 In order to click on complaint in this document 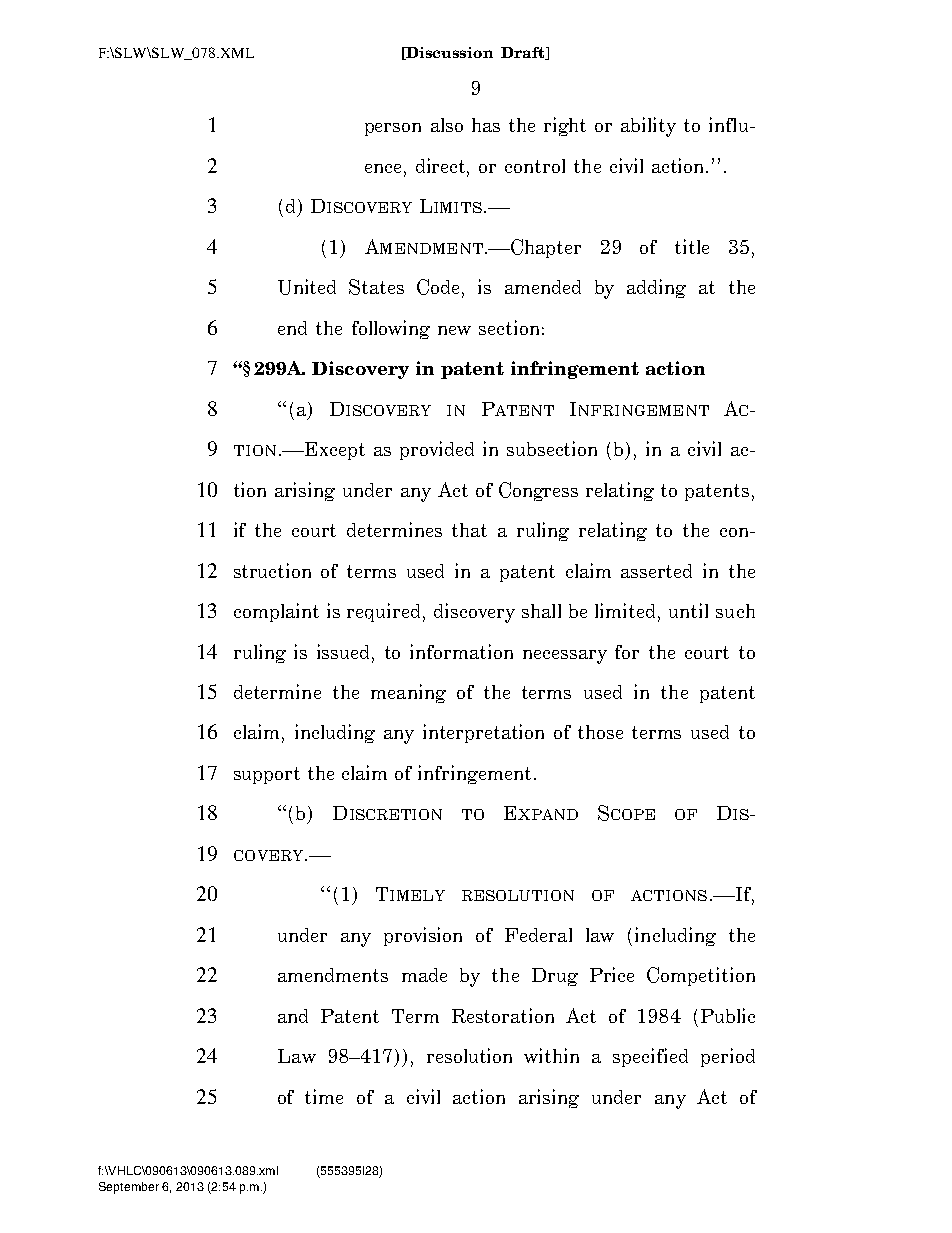, I will do `click(276, 612)`.
